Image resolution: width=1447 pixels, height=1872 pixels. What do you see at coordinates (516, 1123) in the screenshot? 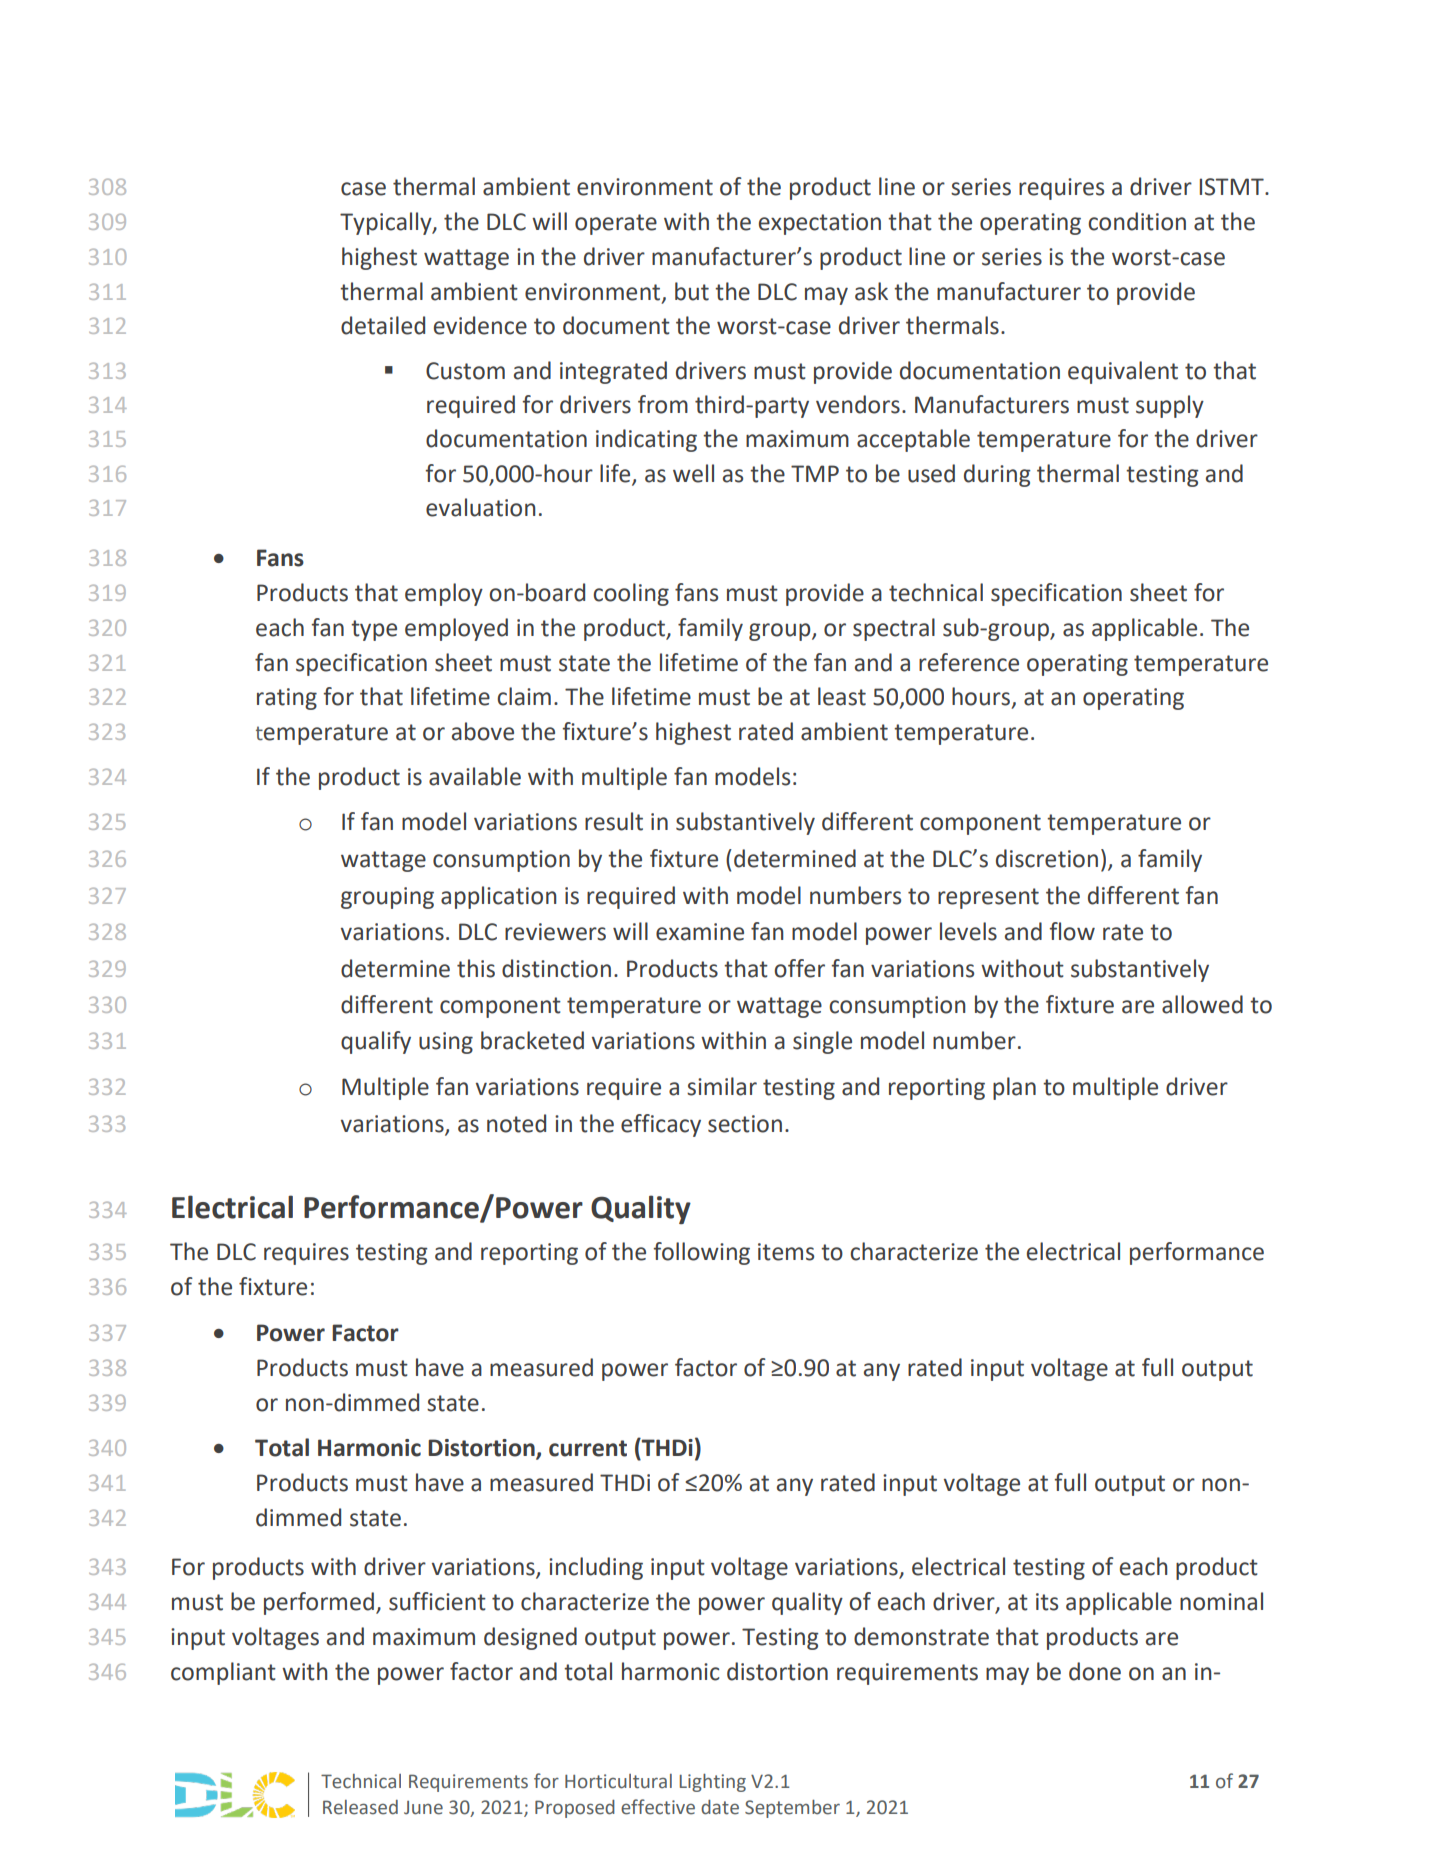
I see `noted` at bounding box center [516, 1123].
